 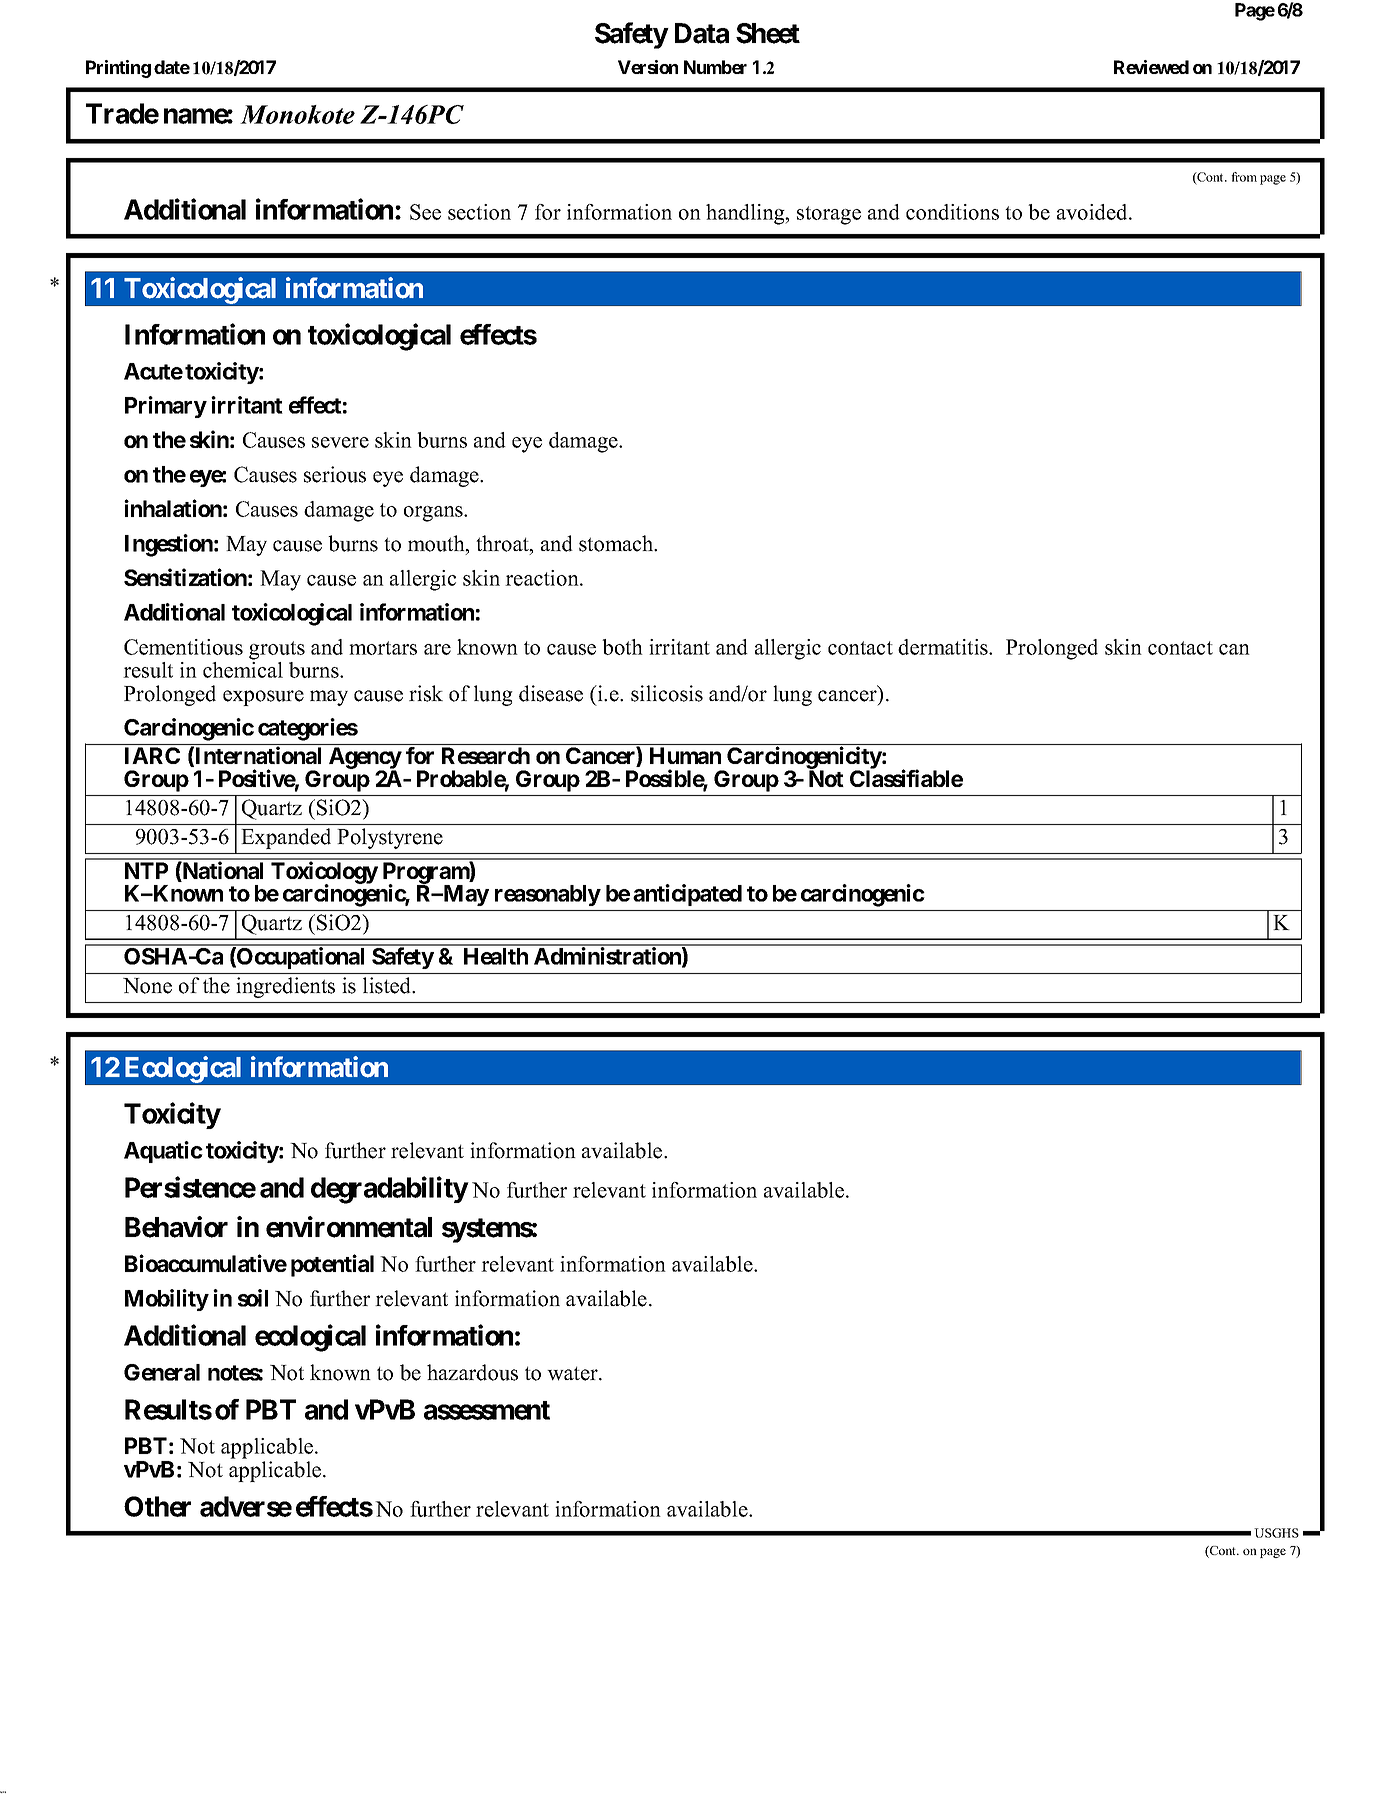 What do you see at coordinates (157, 1506) in the screenshot?
I see `Other` at bounding box center [157, 1506].
